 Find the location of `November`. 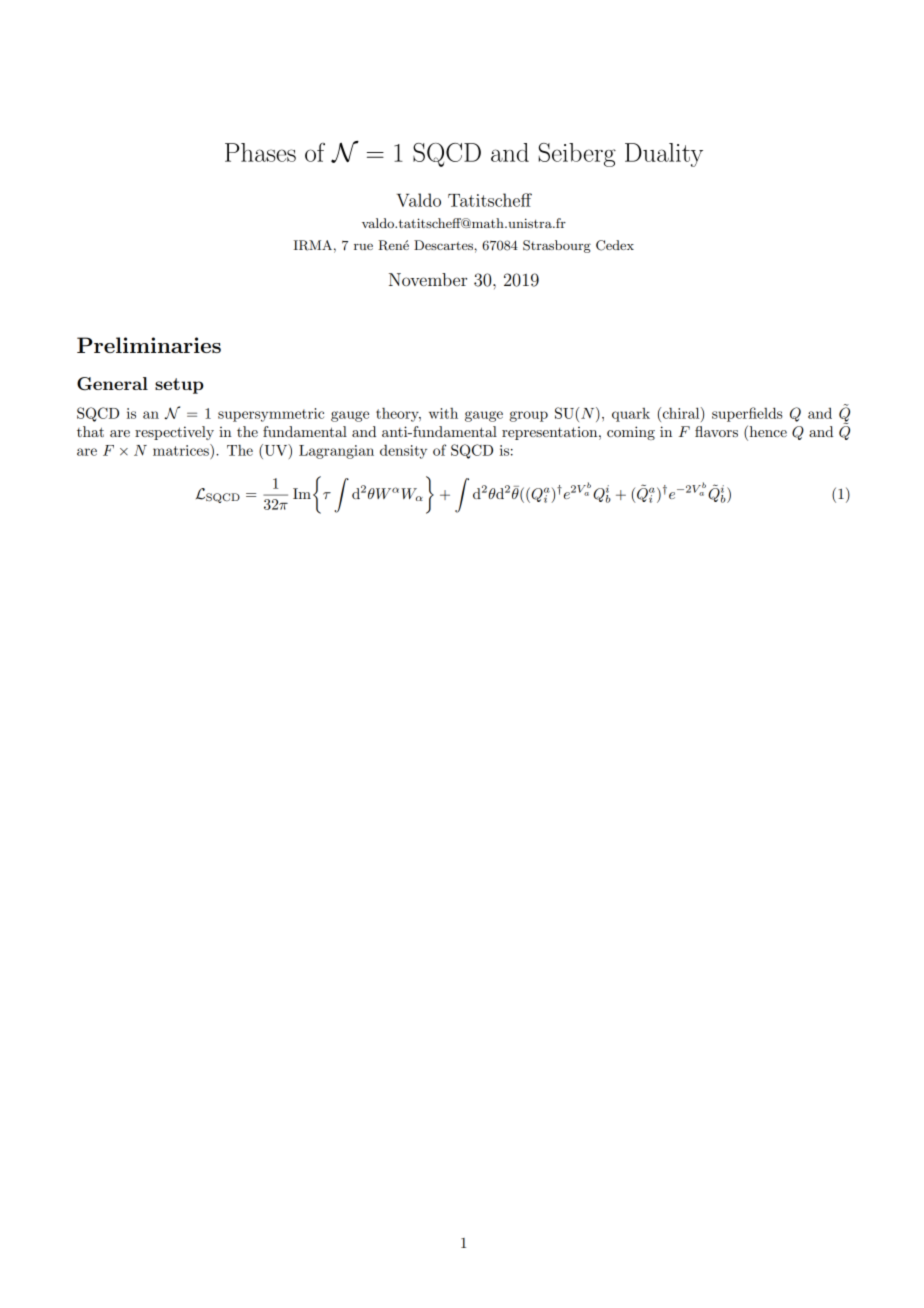

November is located at coordinates (428, 279).
